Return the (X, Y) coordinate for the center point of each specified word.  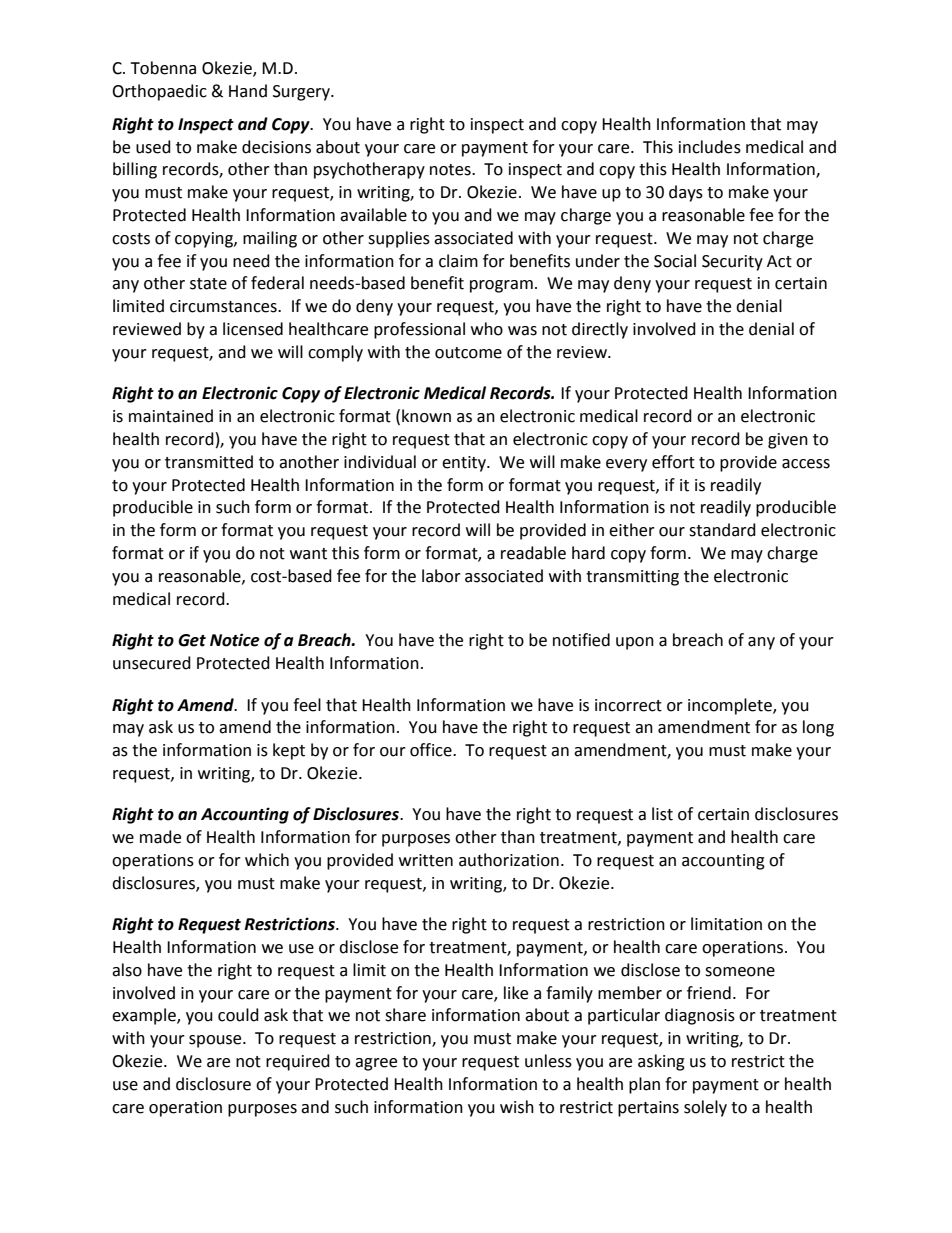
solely (705, 1108)
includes (710, 147)
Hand (248, 91)
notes (451, 170)
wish (517, 1107)
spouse (216, 1041)
